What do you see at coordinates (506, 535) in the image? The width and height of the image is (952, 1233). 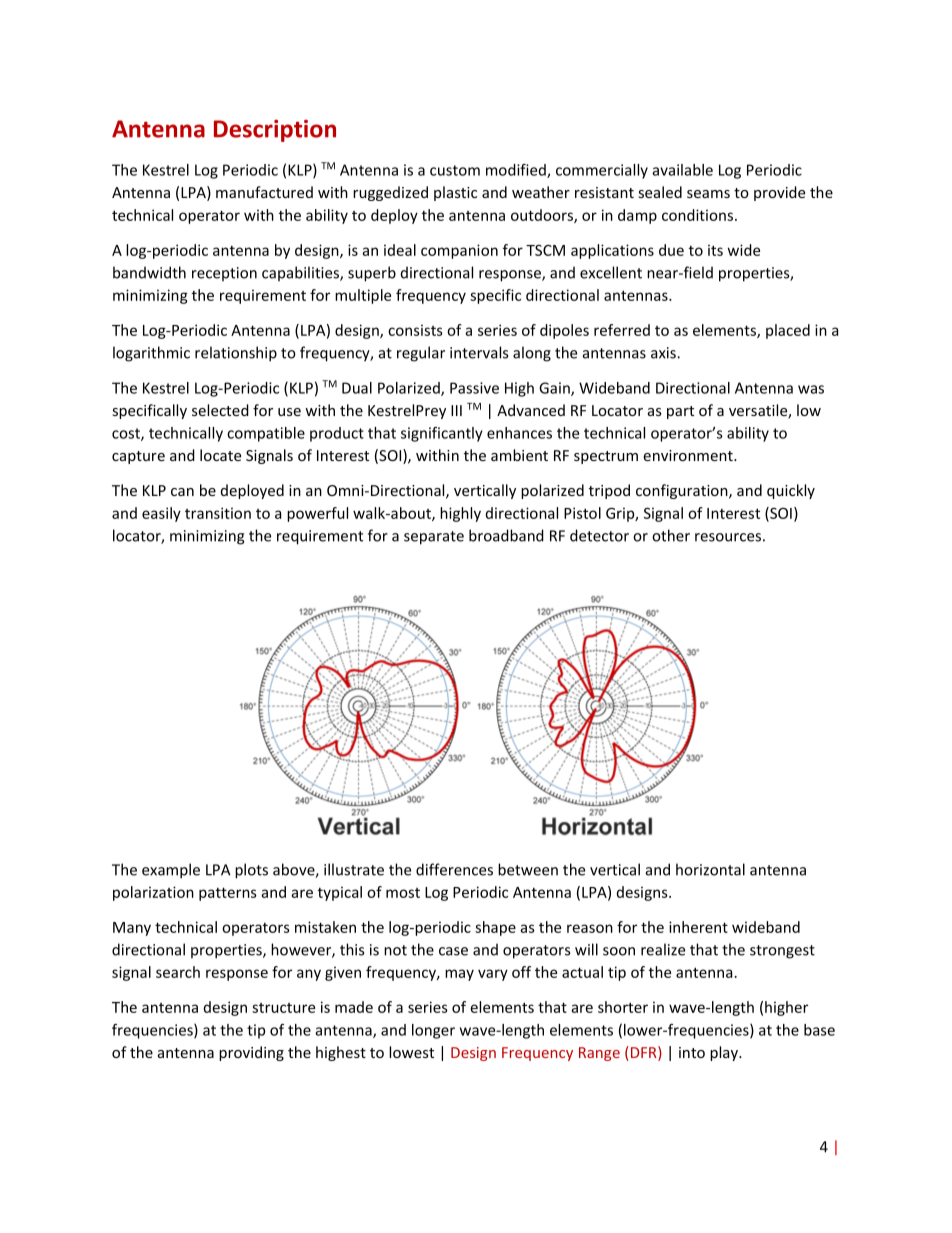 I see `broadband` at bounding box center [506, 535].
